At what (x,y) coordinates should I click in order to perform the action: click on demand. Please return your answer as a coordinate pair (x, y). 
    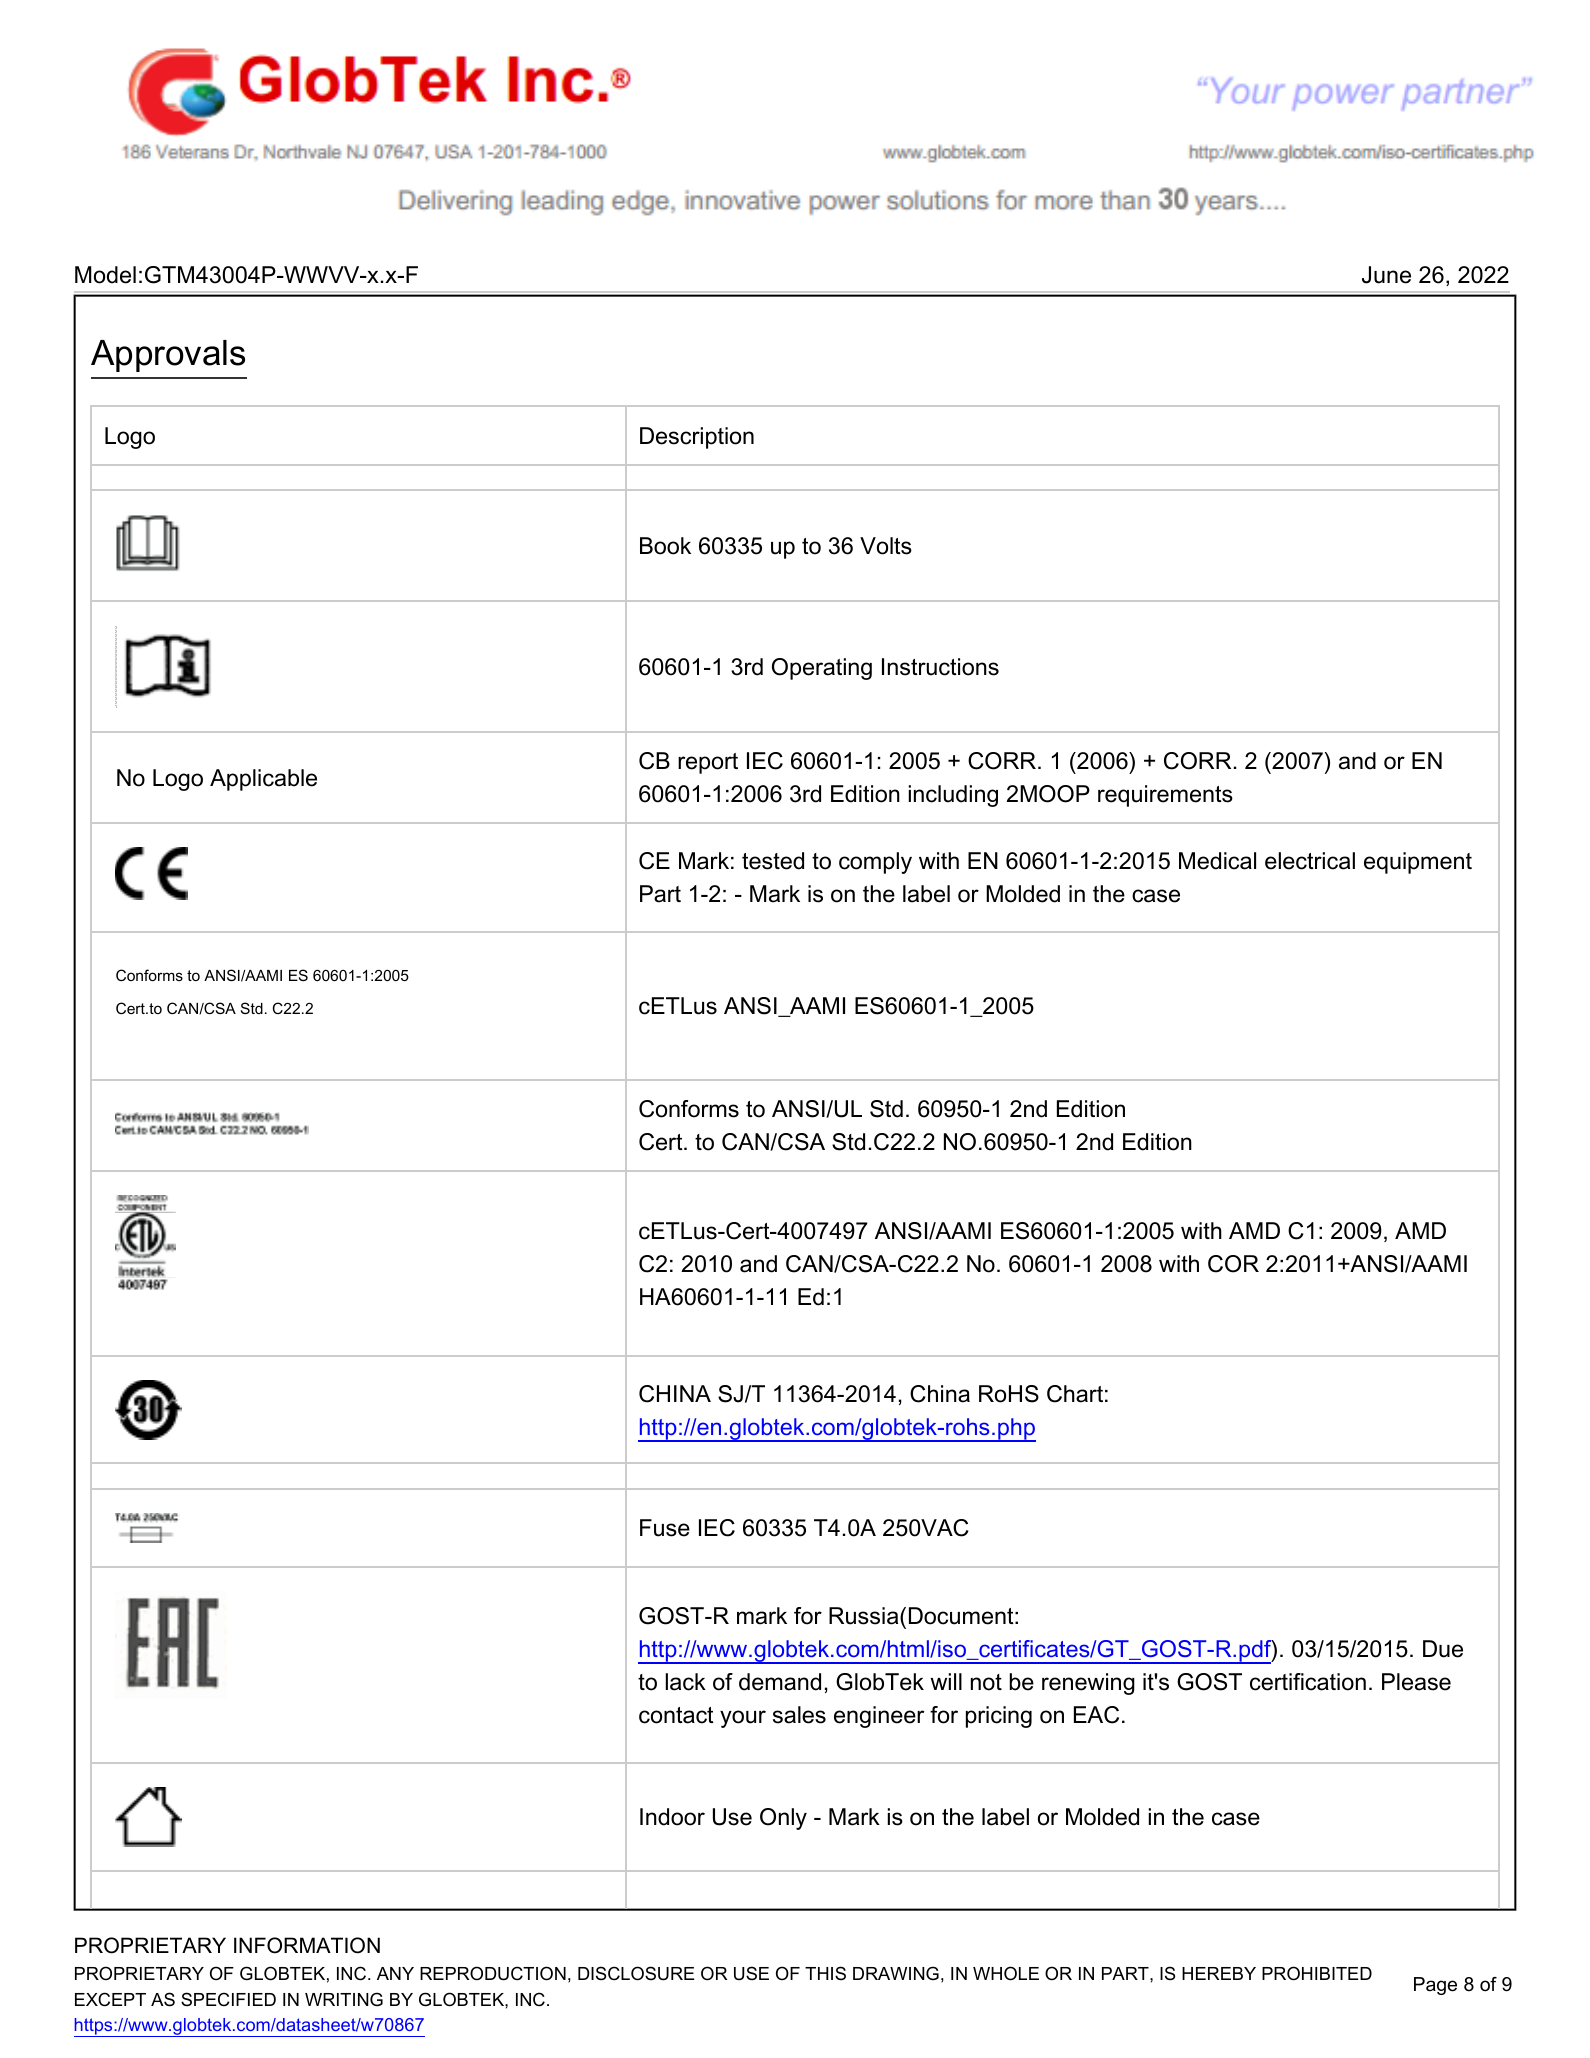
    Looking at the image, I should click on (780, 1682).
